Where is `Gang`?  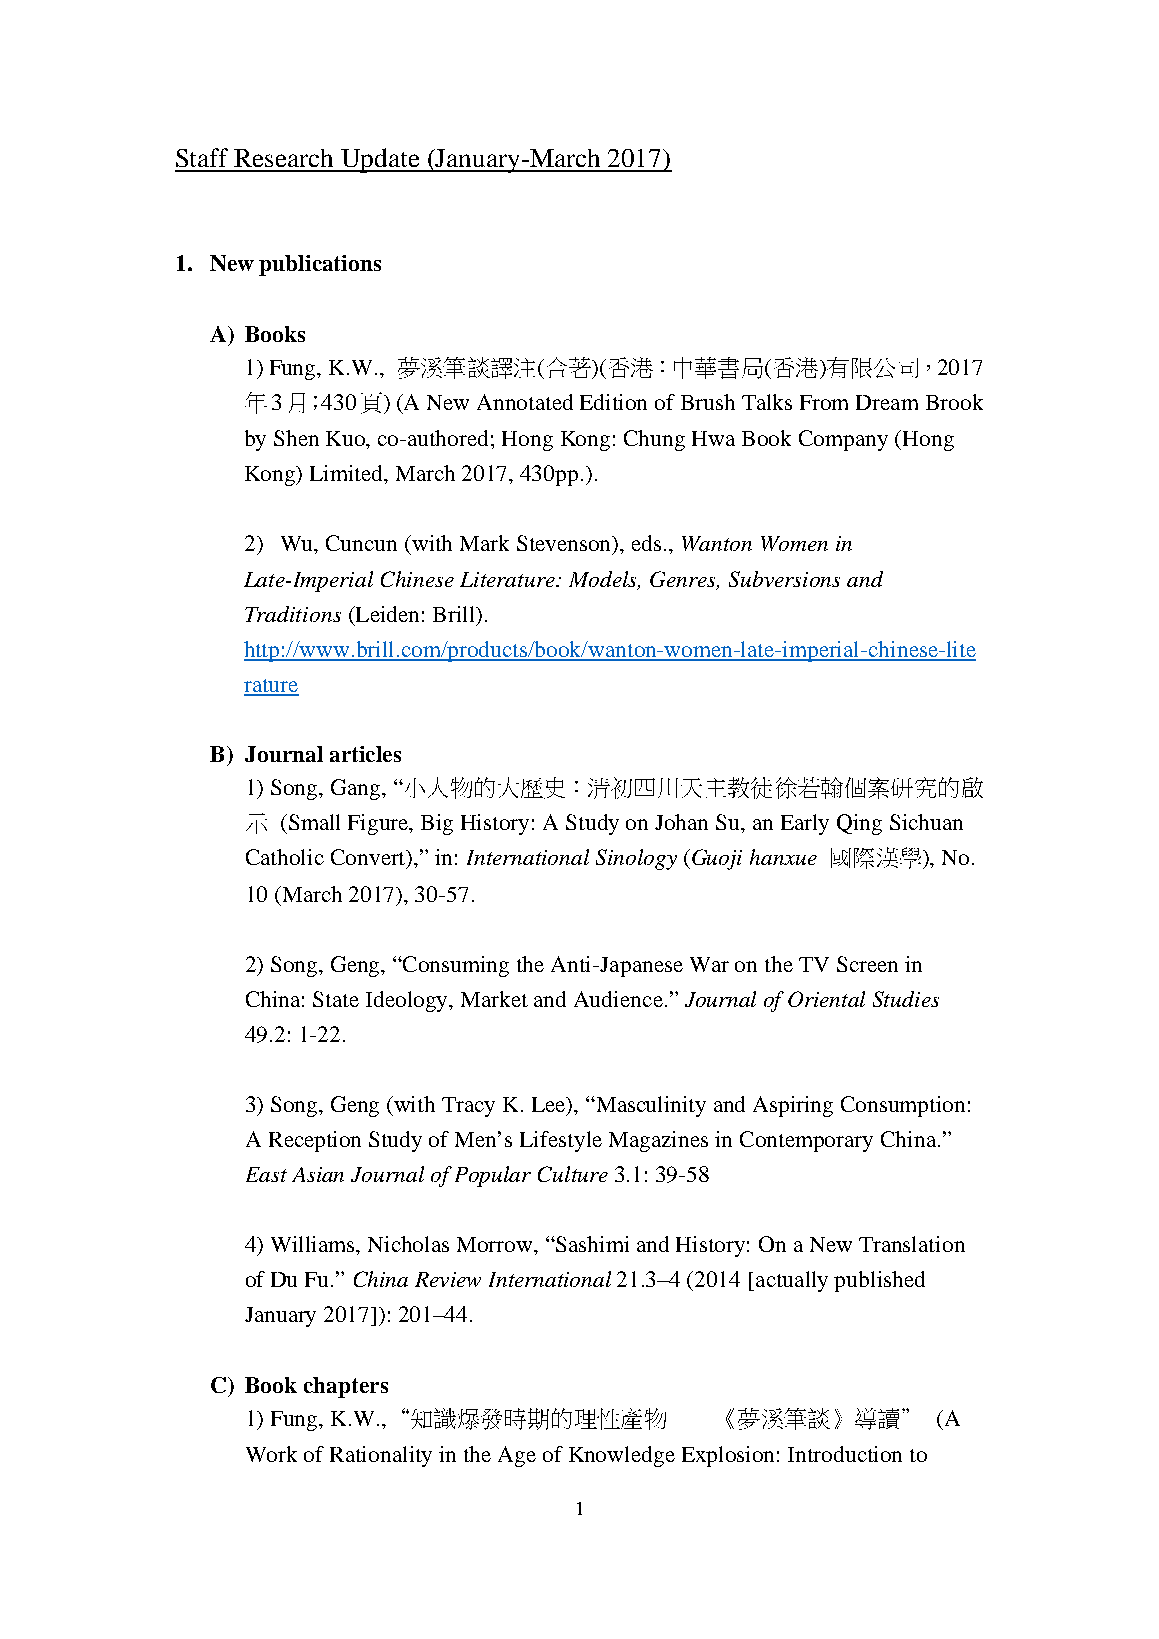
Gang is located at coordinates (357, 789).
